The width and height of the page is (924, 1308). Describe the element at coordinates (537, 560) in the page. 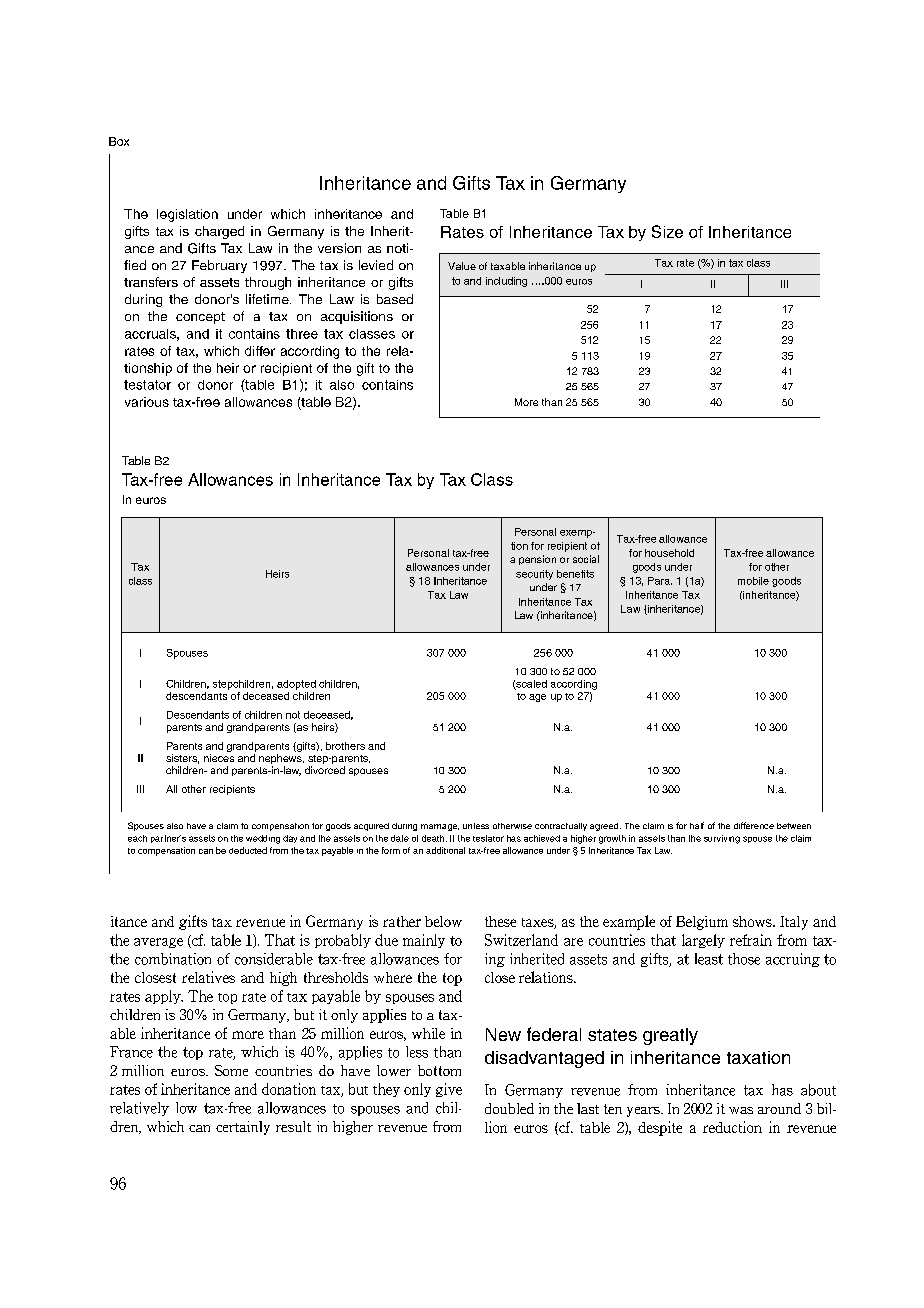

I see `pension` at that location.
